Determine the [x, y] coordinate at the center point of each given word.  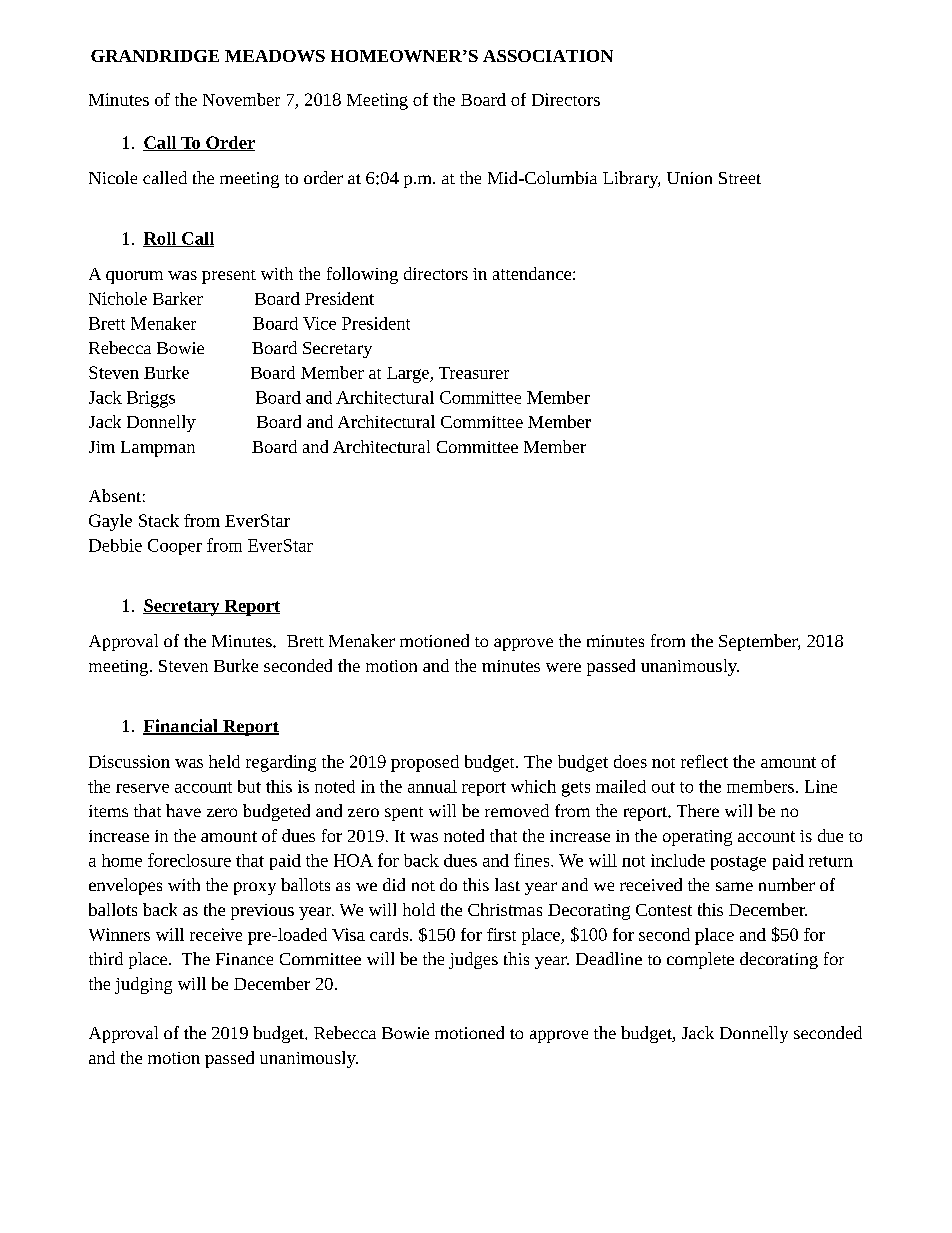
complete [700, 960]
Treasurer [474, 373]
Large [409, 375]
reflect [704, 761]
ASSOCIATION [548, 56]
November [241, 99]
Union [689, 178]
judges [473, 960]
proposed [425, 763]
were [563, 667]
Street [740, 178]
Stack [159, 520]
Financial [181, 727]
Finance [244, 959]
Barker [178, 298]
